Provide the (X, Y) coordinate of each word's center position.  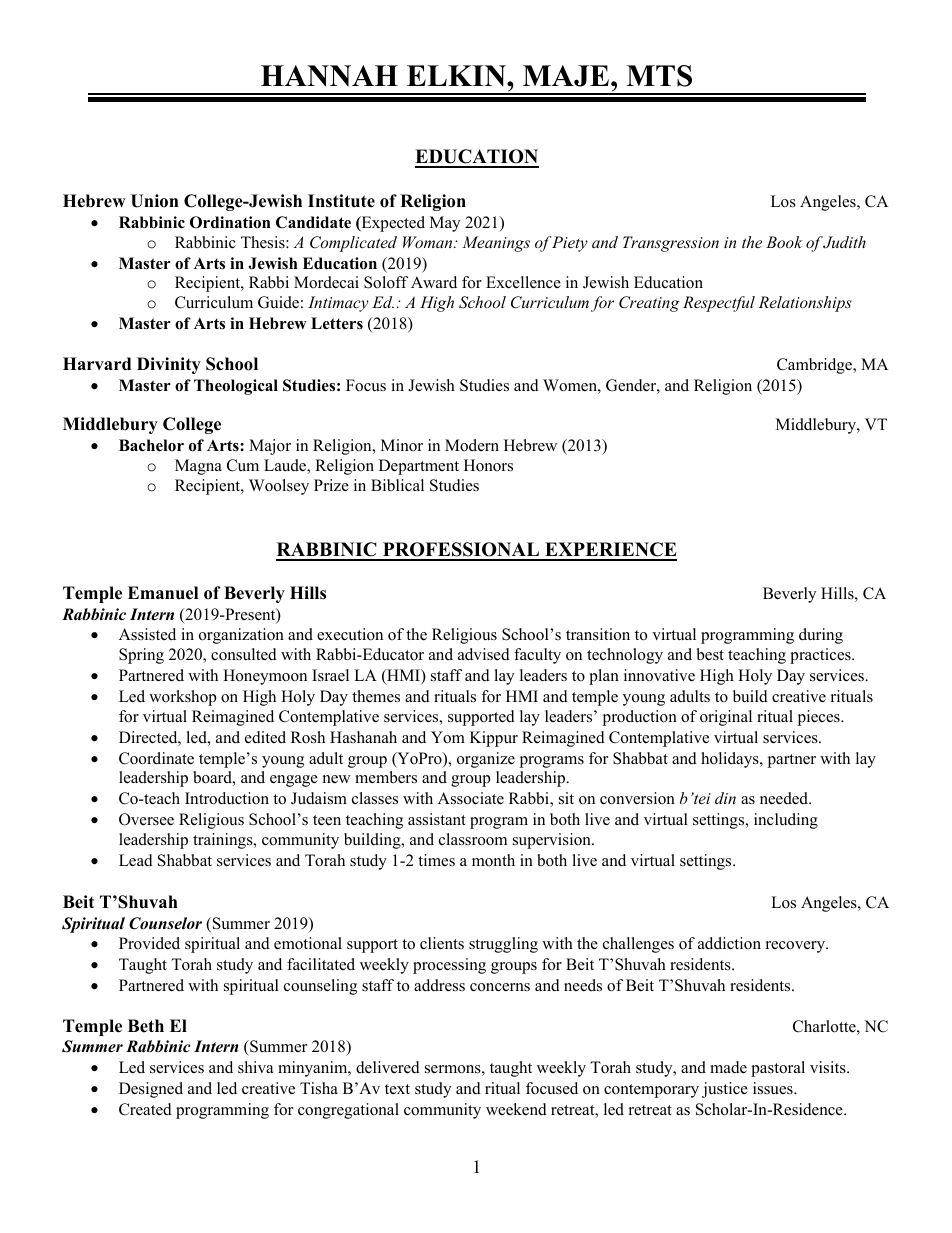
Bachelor (151, 445)
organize (486, 760)
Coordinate (156, 758)
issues (774, 1088)
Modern (472, 445)
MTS (659, 76)
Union (155, 201)
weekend (516, 1109)
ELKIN (457, 76)
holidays (731, 760)
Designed (151, 1090)
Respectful (719, 304)
